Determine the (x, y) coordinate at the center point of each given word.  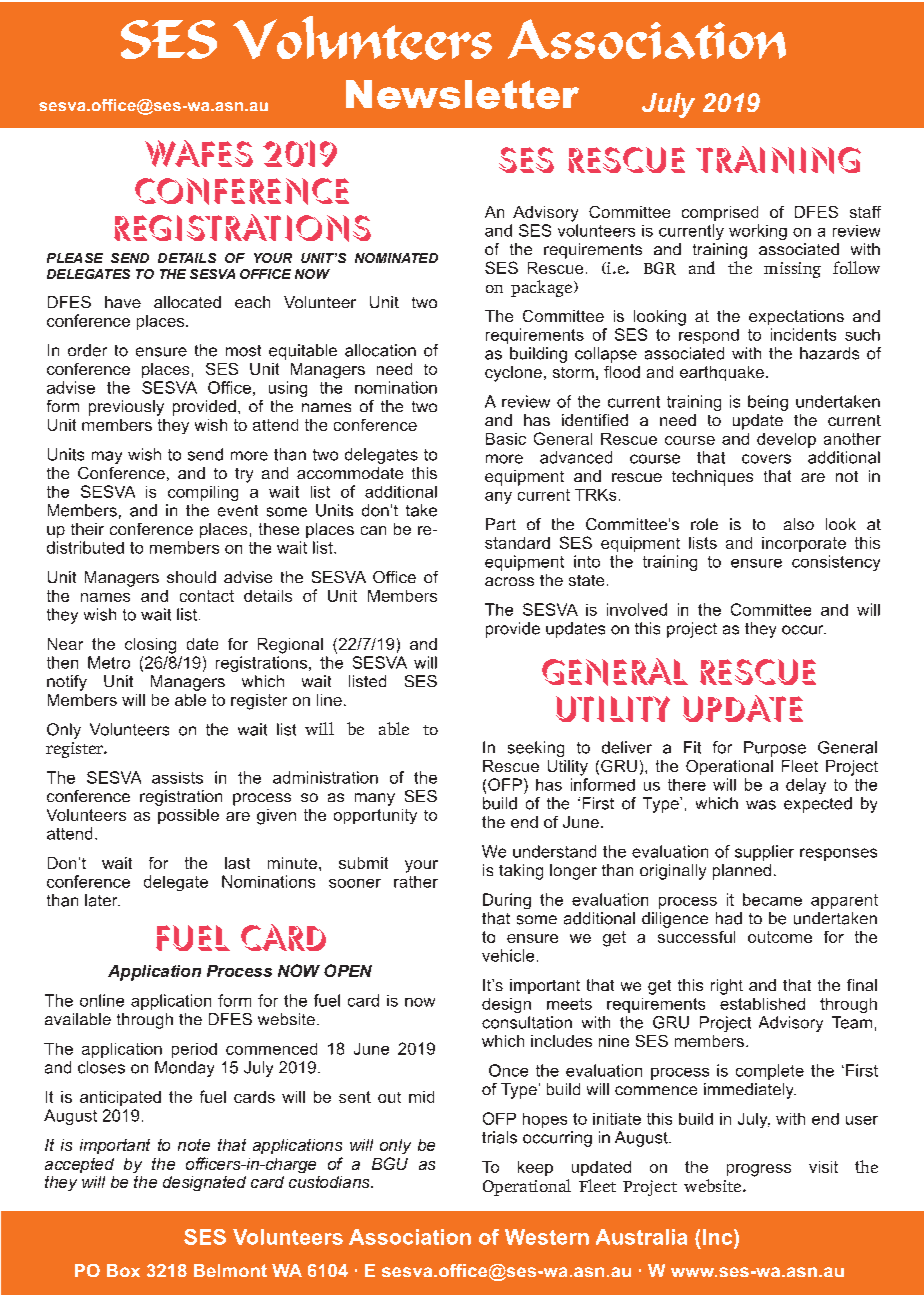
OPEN (348, 970)
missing (792, 270)
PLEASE (75, 258)
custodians (330, 1182)
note (194, 1145)
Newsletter (462, 94)
